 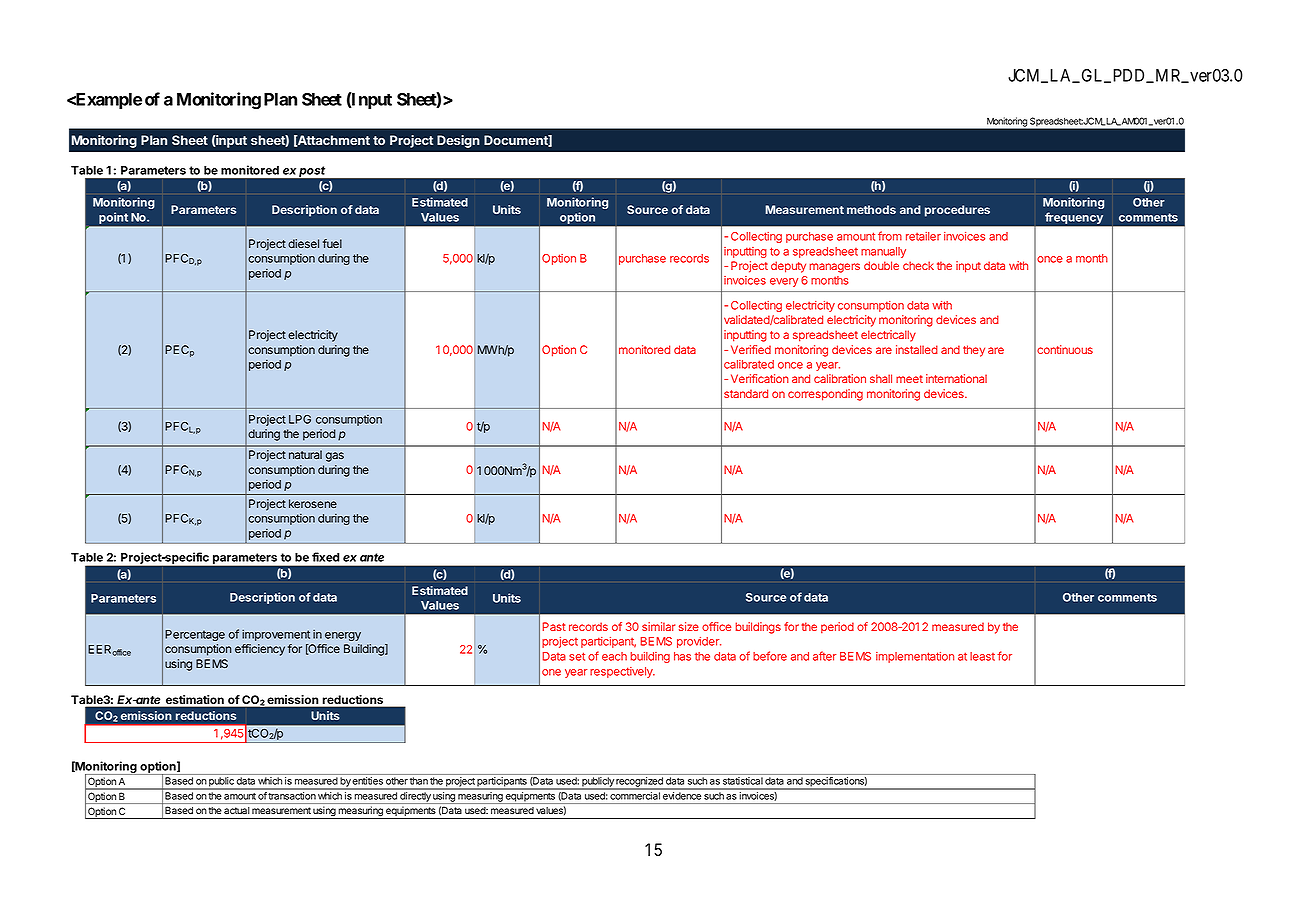 I want to click on recognized, so click(x=639, y=783).
